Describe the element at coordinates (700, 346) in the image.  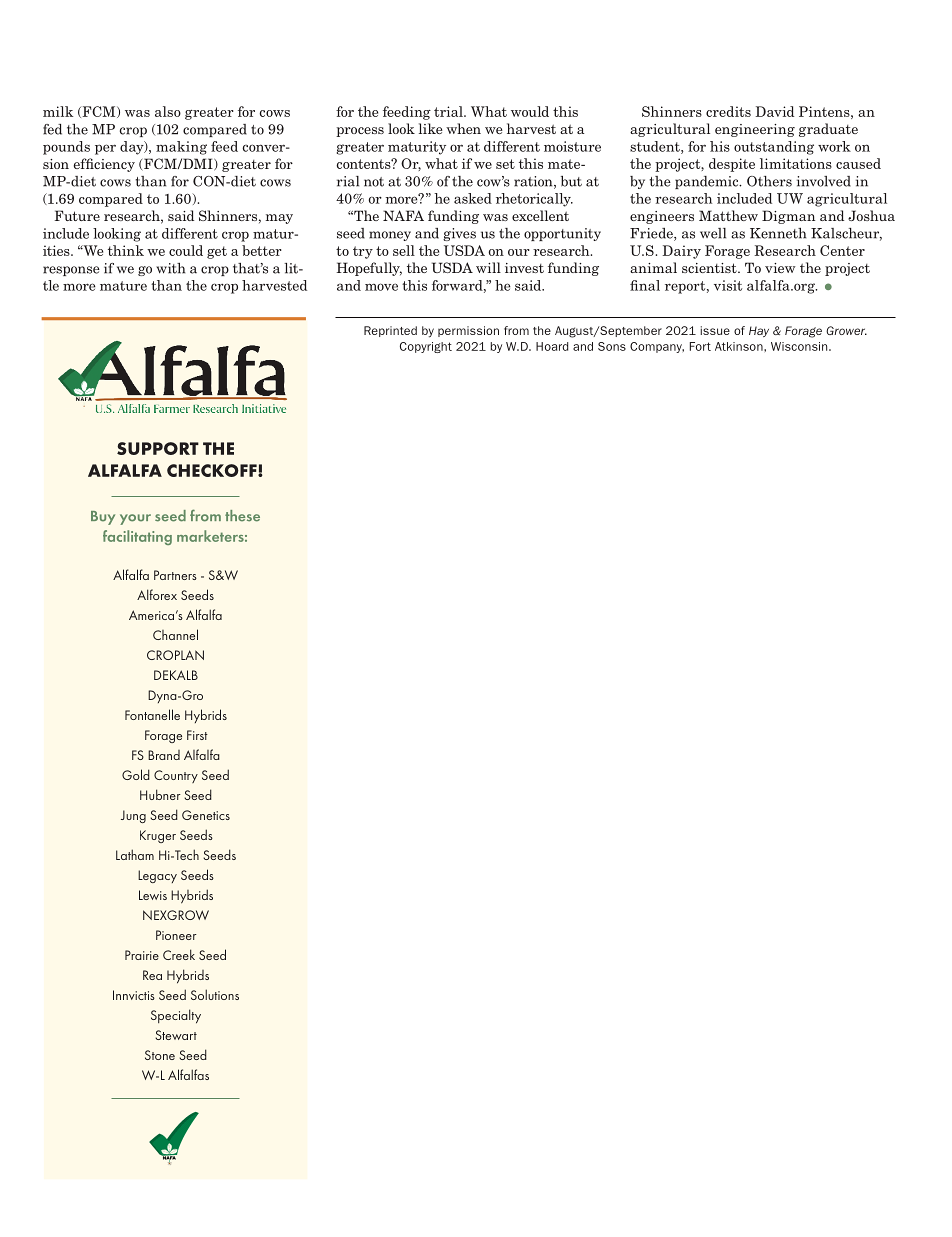
I see `Fort` at that location.
